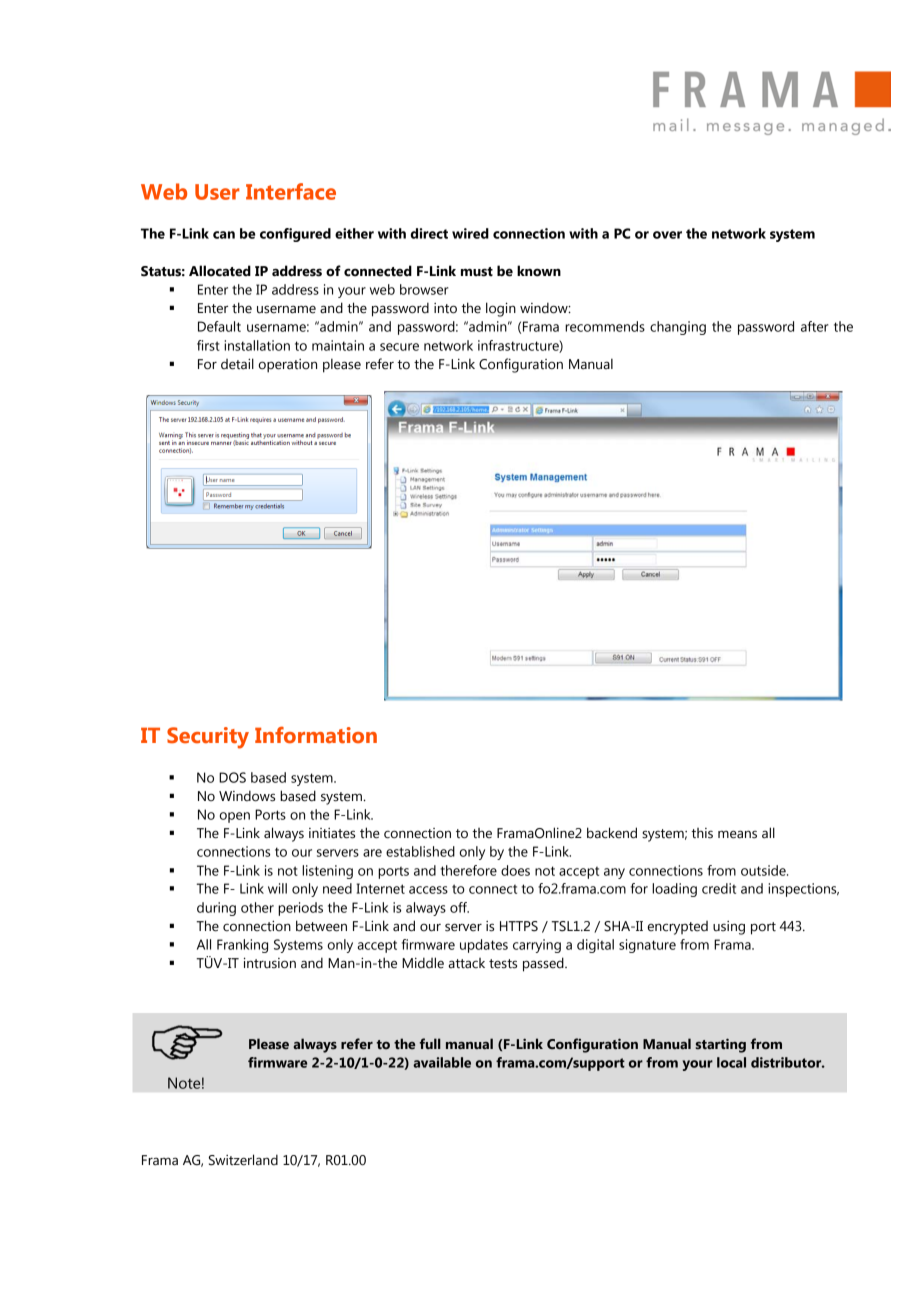 Image resolution: width=924 pixels, height=1308 pixels. I want to click on over, so click(667, 235).
